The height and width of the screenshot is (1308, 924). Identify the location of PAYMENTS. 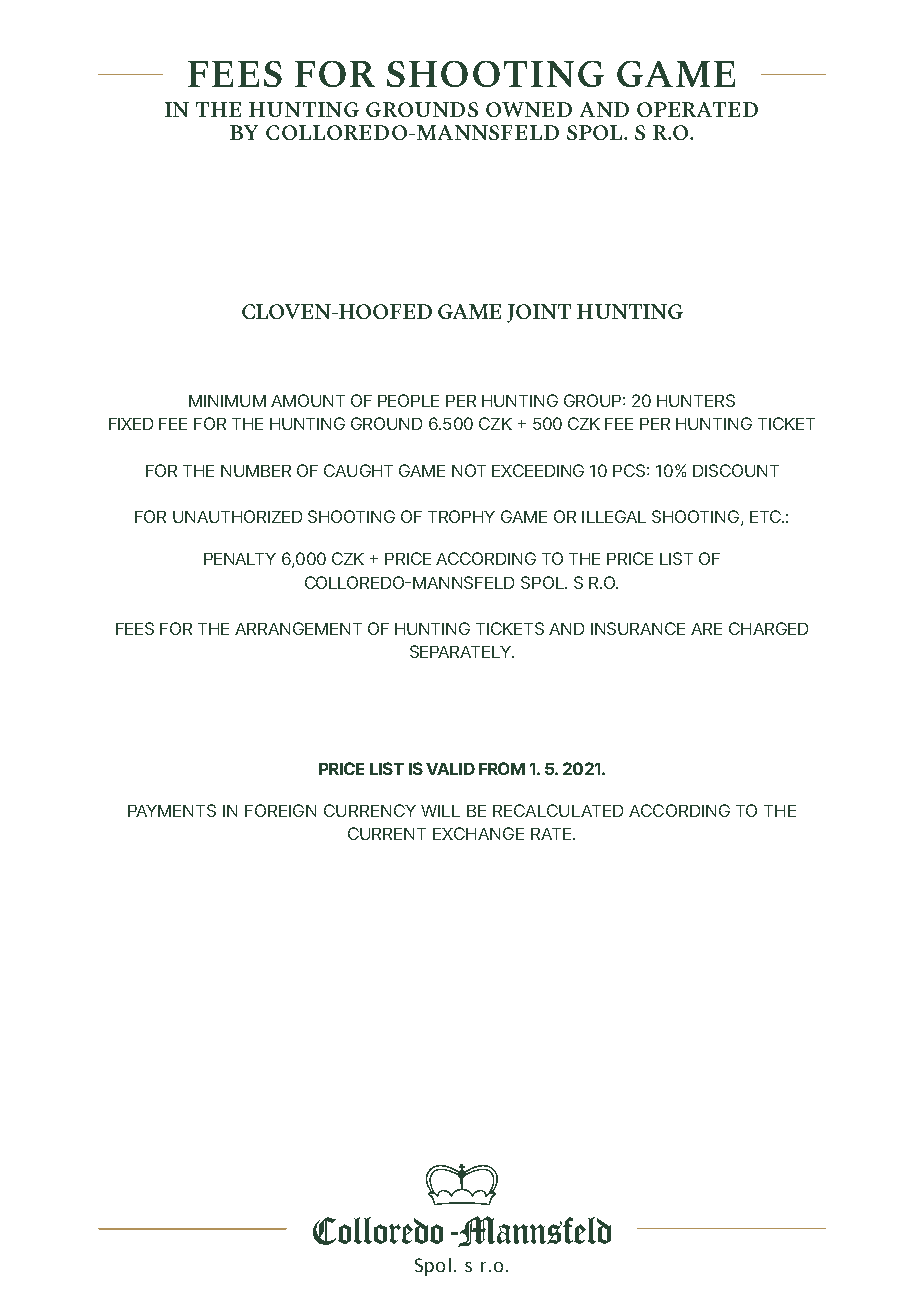
(172, 810).
